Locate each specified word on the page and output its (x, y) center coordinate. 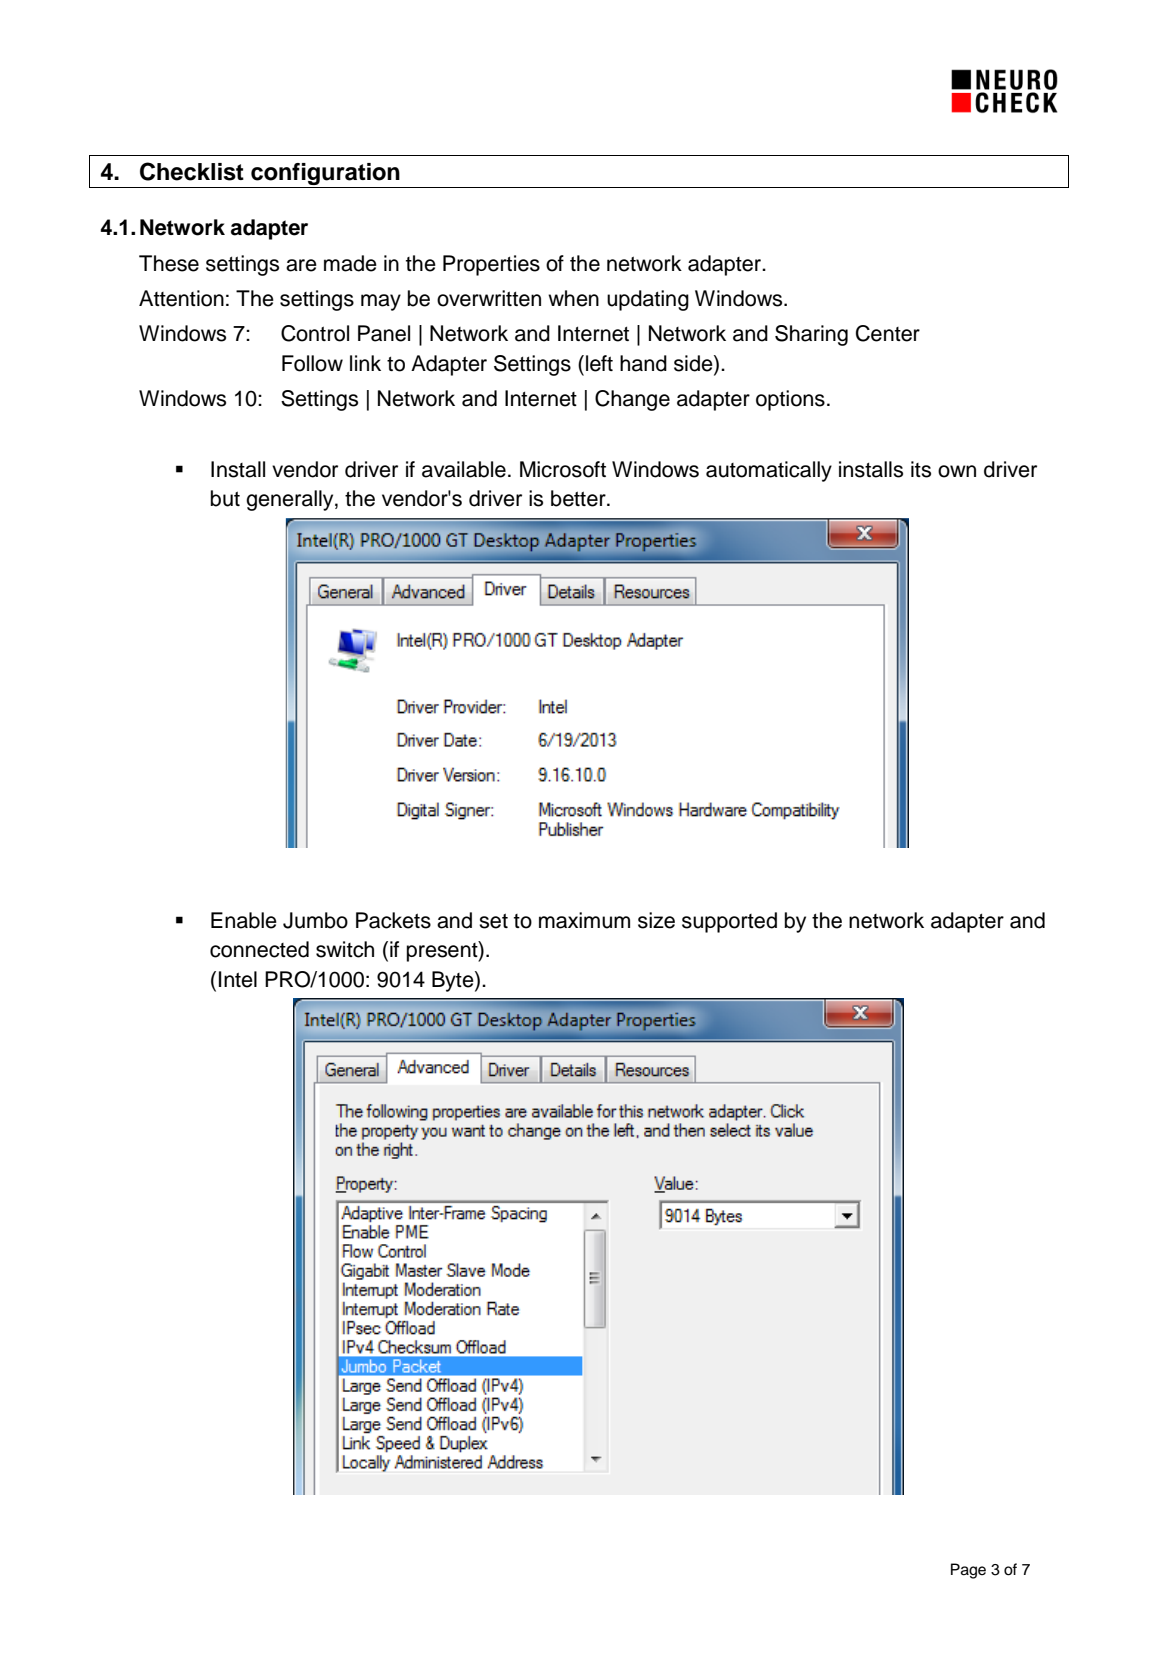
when (573, 298)
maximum (584, 920)
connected (259, 949)
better (579, 498)
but (225, 498)
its (921, 469)
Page (968, 1571)
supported (729, 922)
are (301, 265)
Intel (238, 979)
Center (888, 333)
